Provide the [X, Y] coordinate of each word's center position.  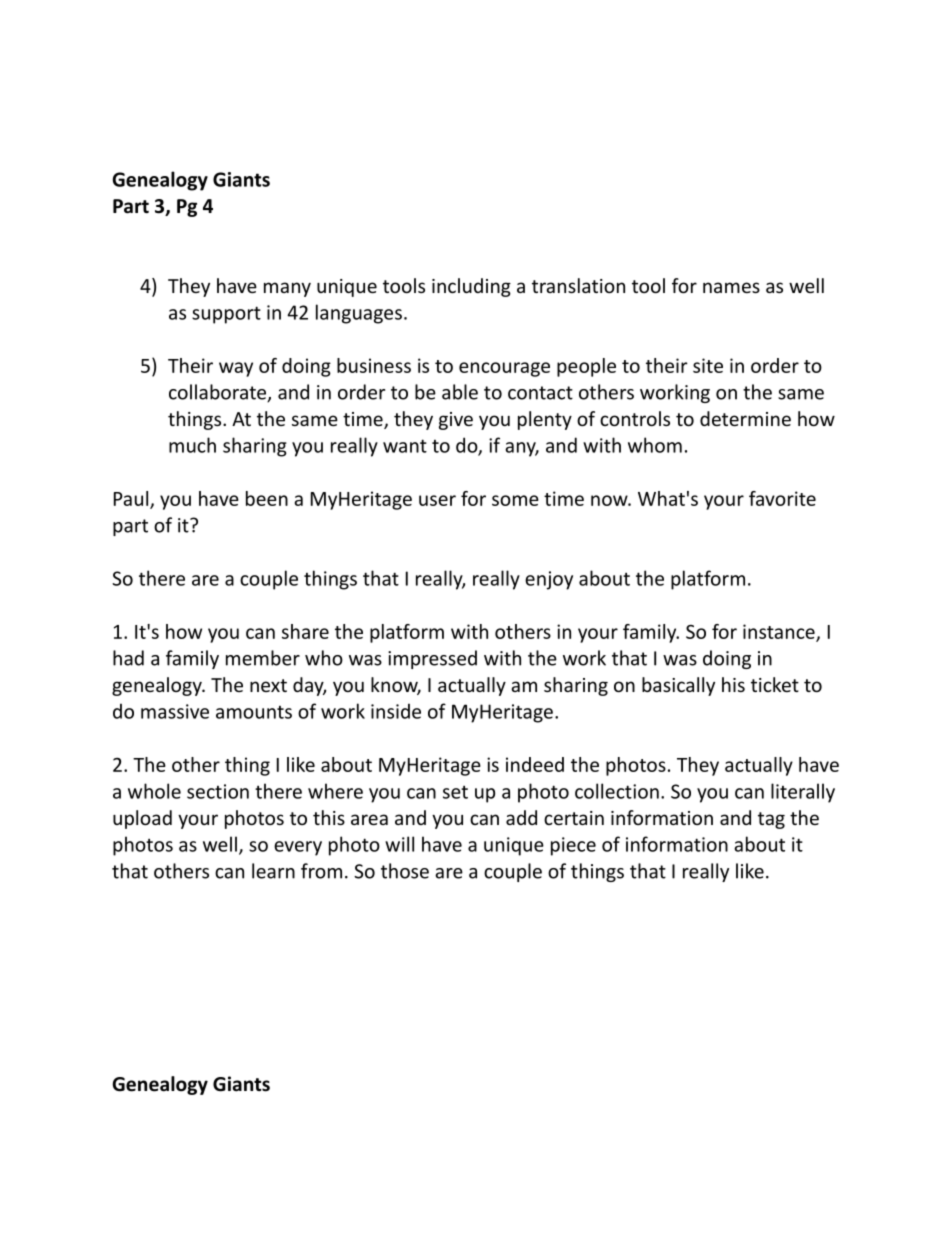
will [399, 844]
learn [273, 871]
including [471, 287]
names [731, 287]
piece [573, 846]
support [226, 315]
